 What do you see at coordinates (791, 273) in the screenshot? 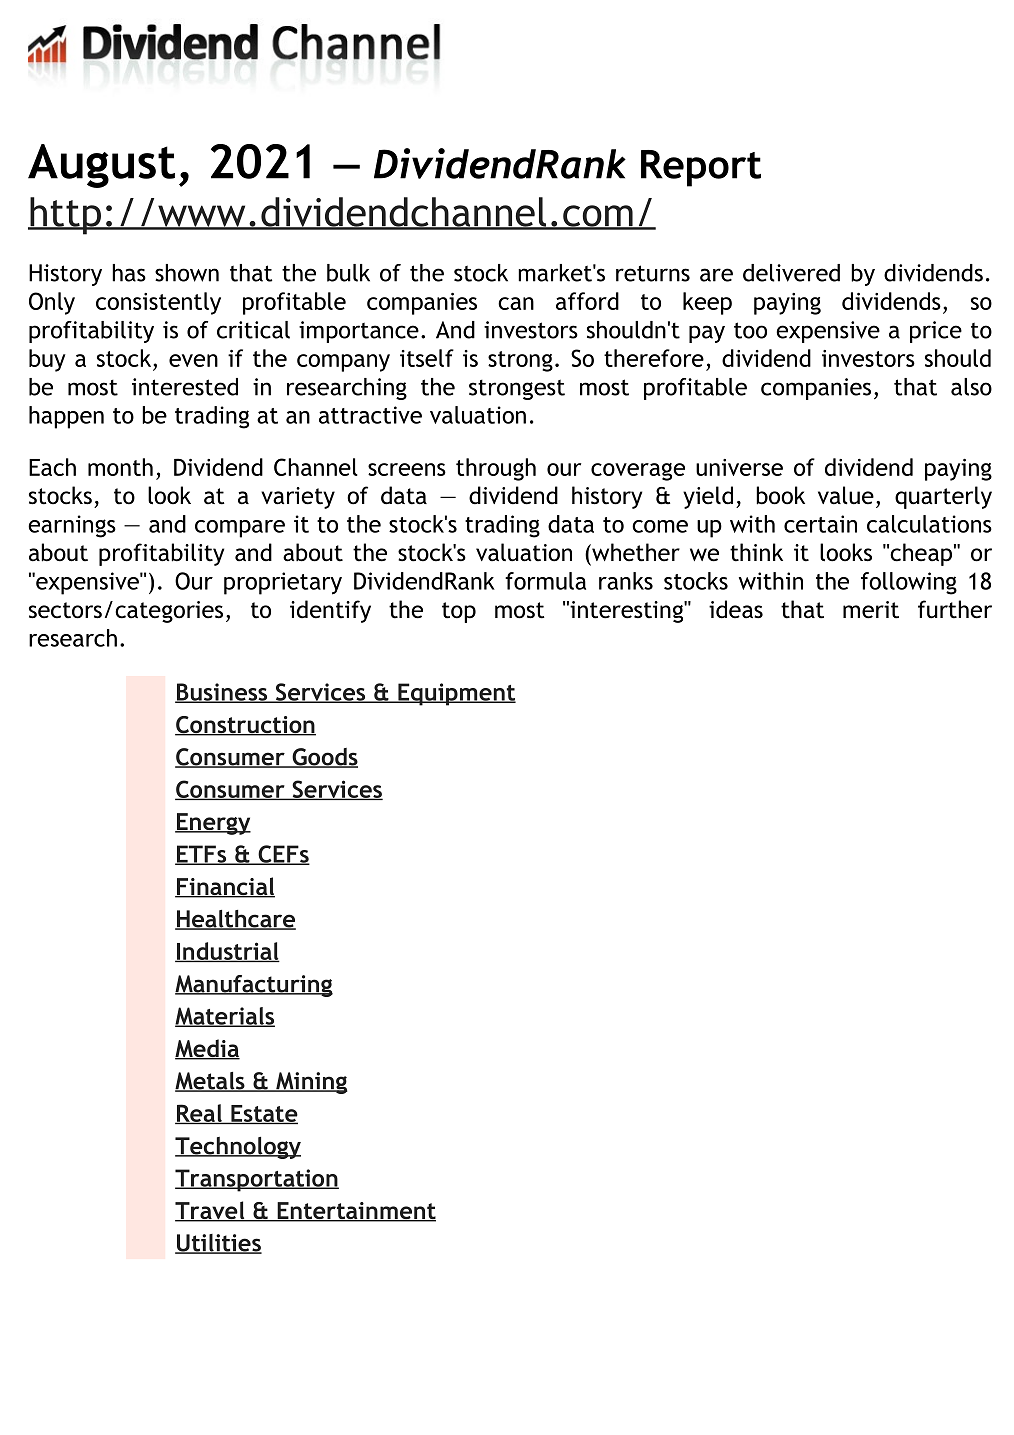
I see `delivered` at bounding box center [791, 273].
